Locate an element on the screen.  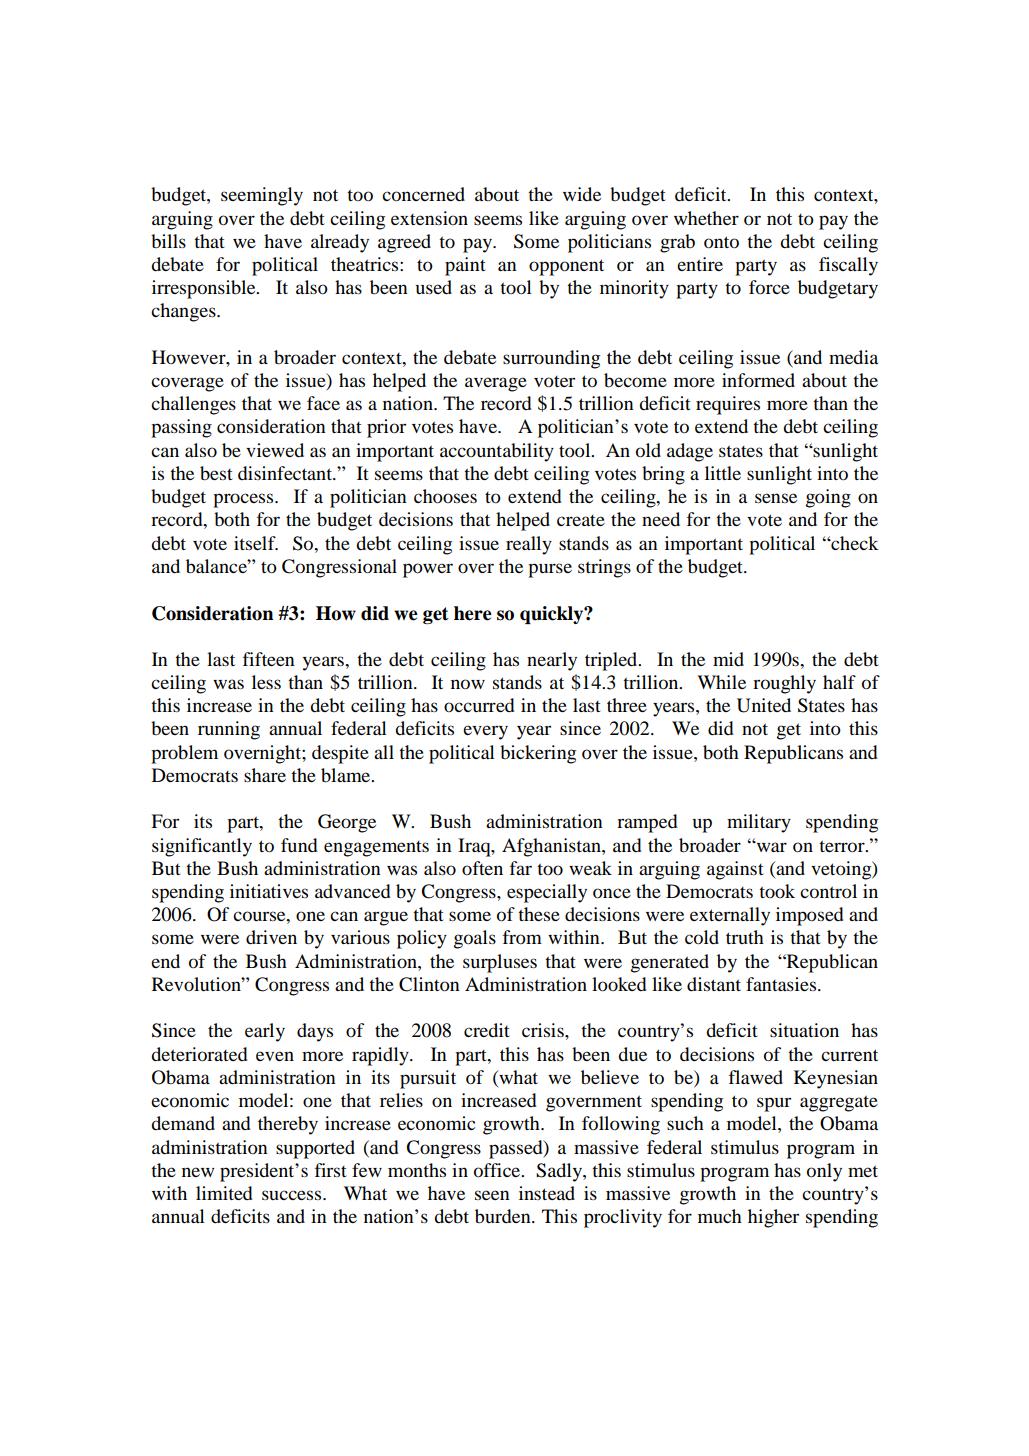
onto is located at coordinates (721, 242).
